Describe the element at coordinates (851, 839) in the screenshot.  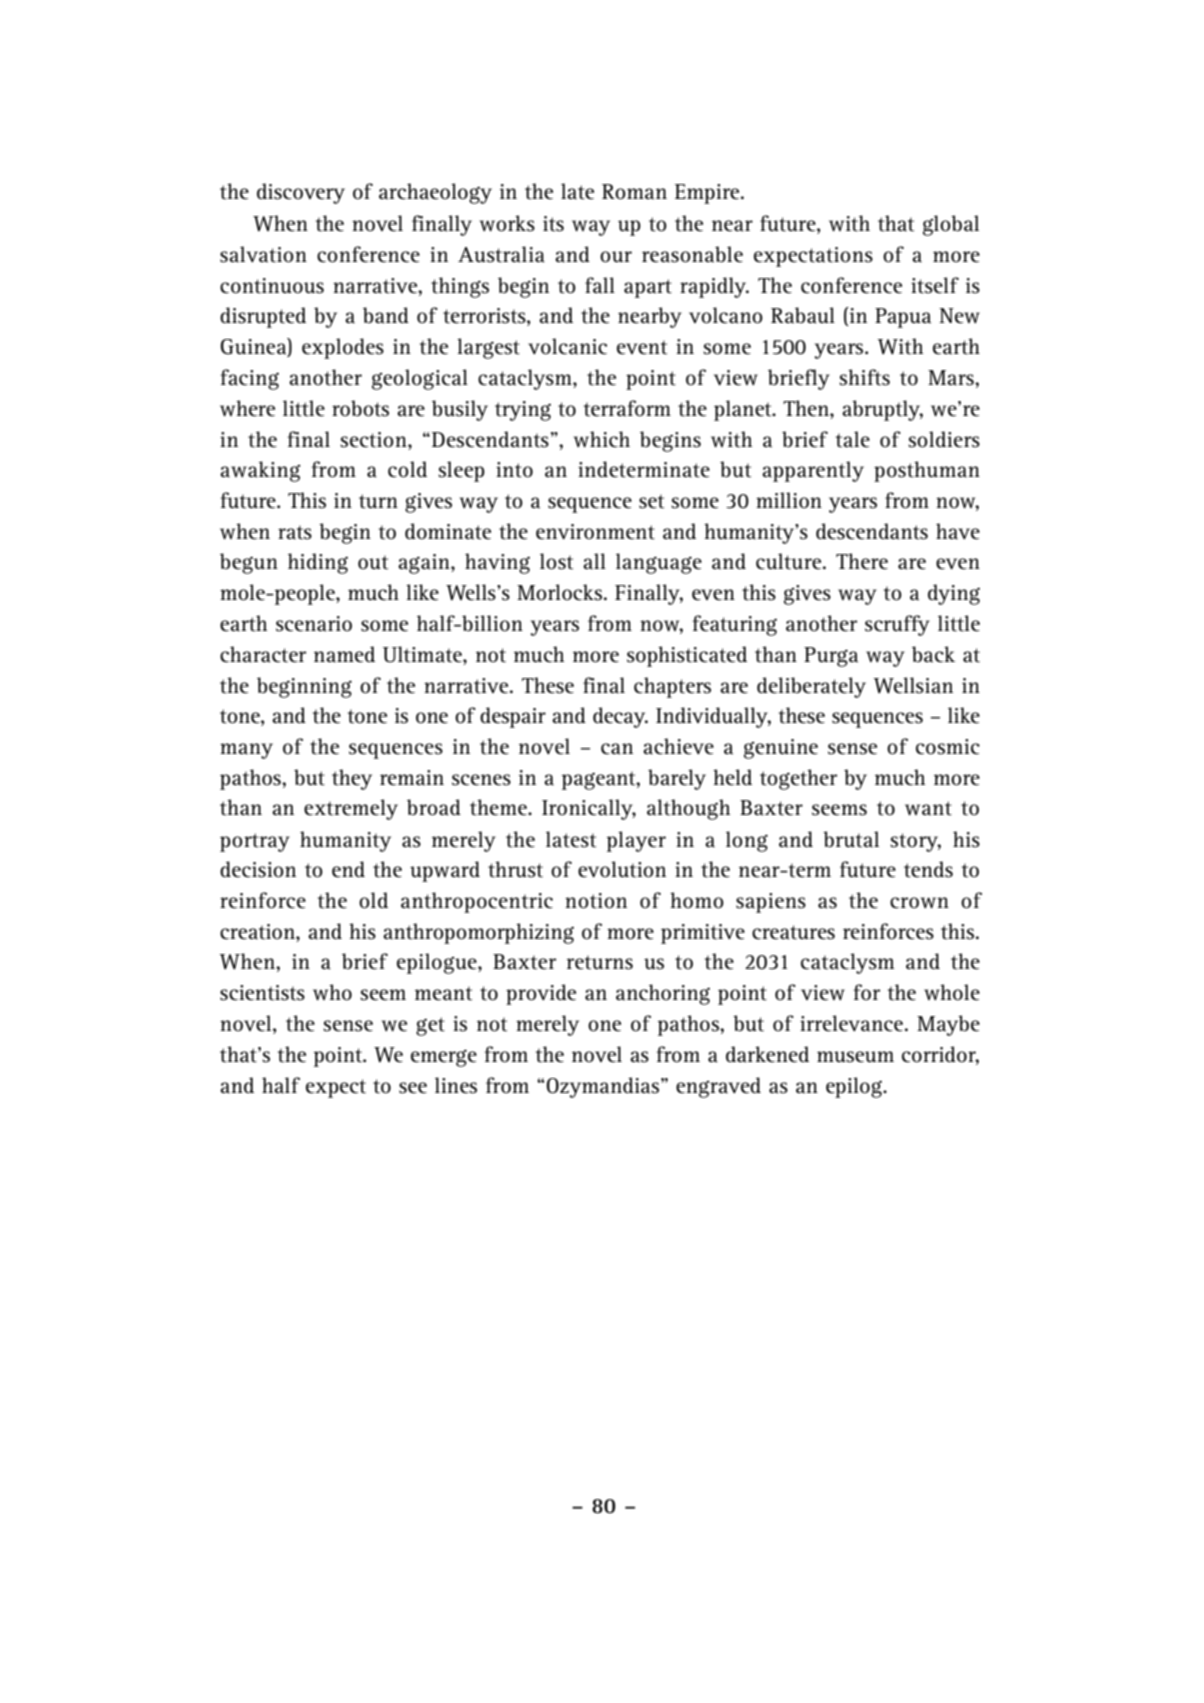
I see `brutal` at that location.
